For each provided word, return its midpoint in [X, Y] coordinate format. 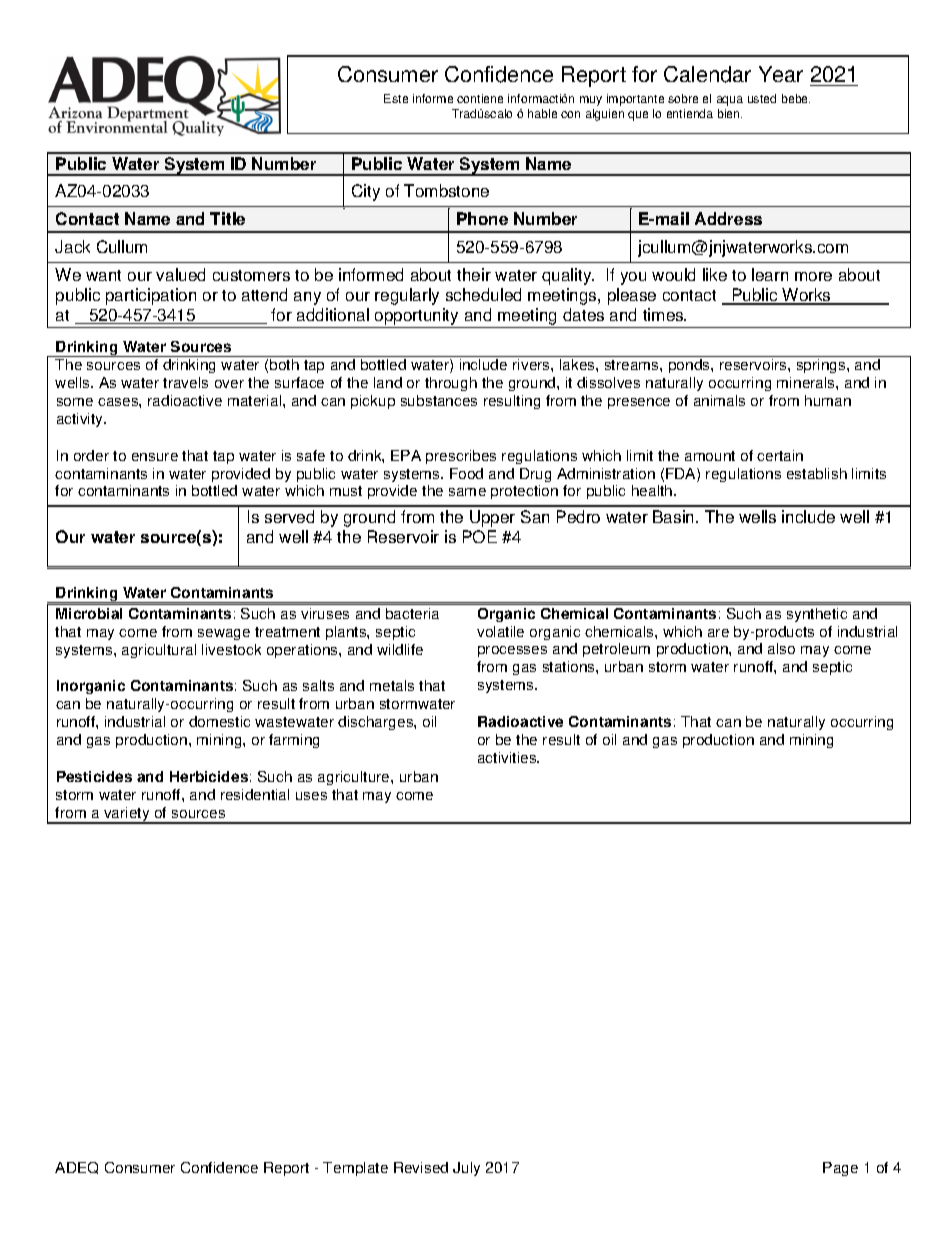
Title [227, 218]
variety [127, 815]
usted [762, 98]
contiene [480, 98]
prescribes [461, 457]
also [781, 648]
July [466, 1169]
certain [780, 455]
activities [508, 757]
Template [355, 1169]
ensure [155, 457]
